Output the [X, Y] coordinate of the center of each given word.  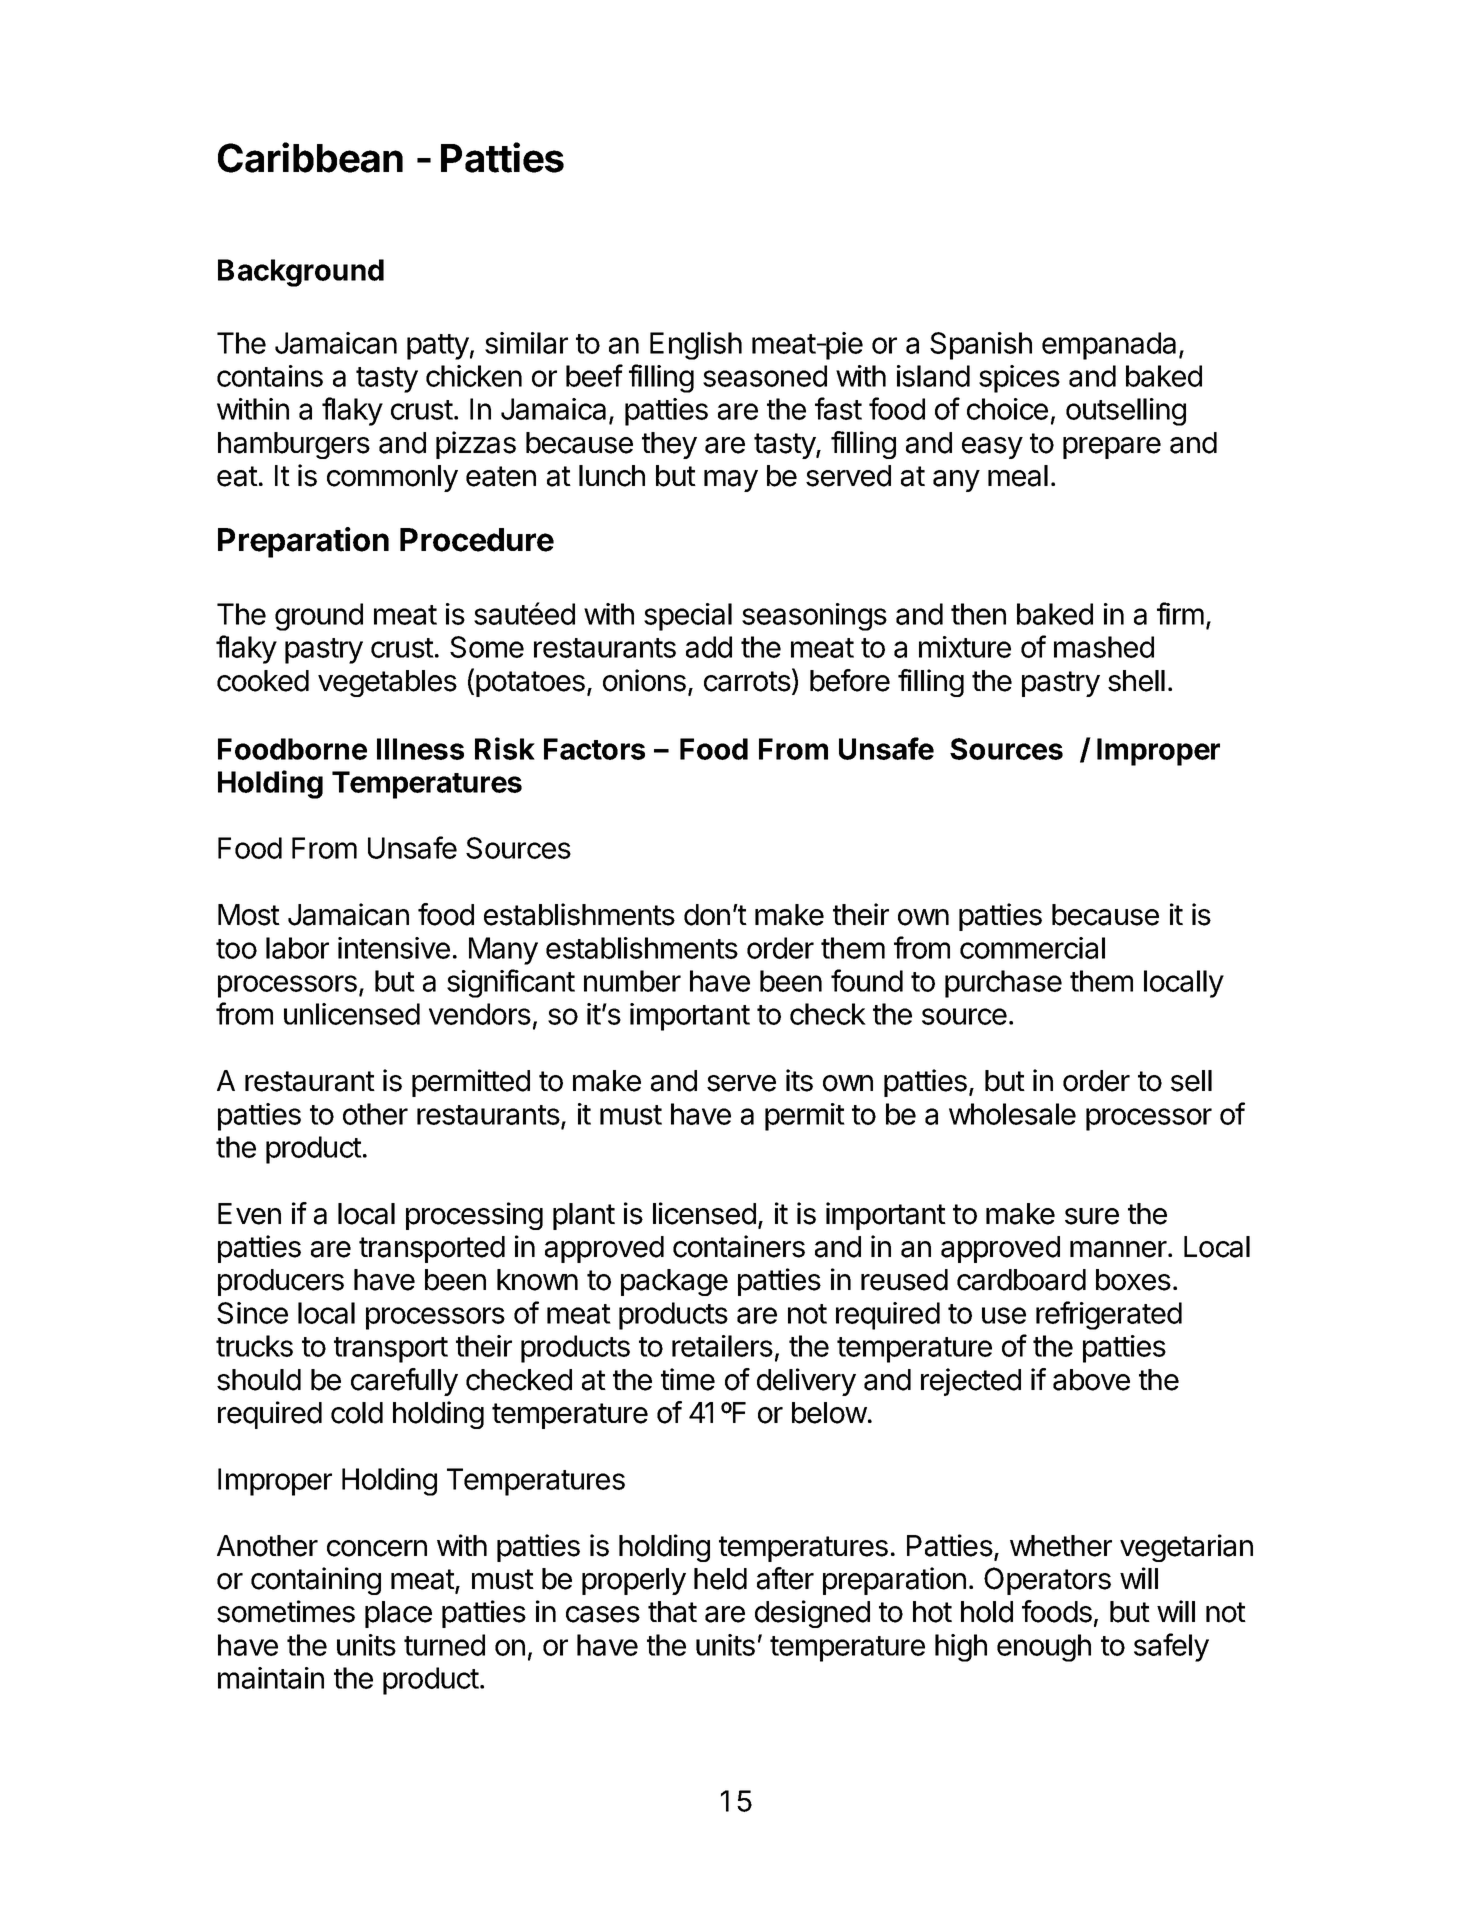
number [632, 981]
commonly [392, 478]
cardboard [1021, 1280]
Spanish [981, 346]
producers [281, 1282]
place [398, 1614]
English [696, 346]
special [688, 617]
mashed [1104, 647]
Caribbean [310, 157]
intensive [394, 948]
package [674, 1282]
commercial [1032, 948]
